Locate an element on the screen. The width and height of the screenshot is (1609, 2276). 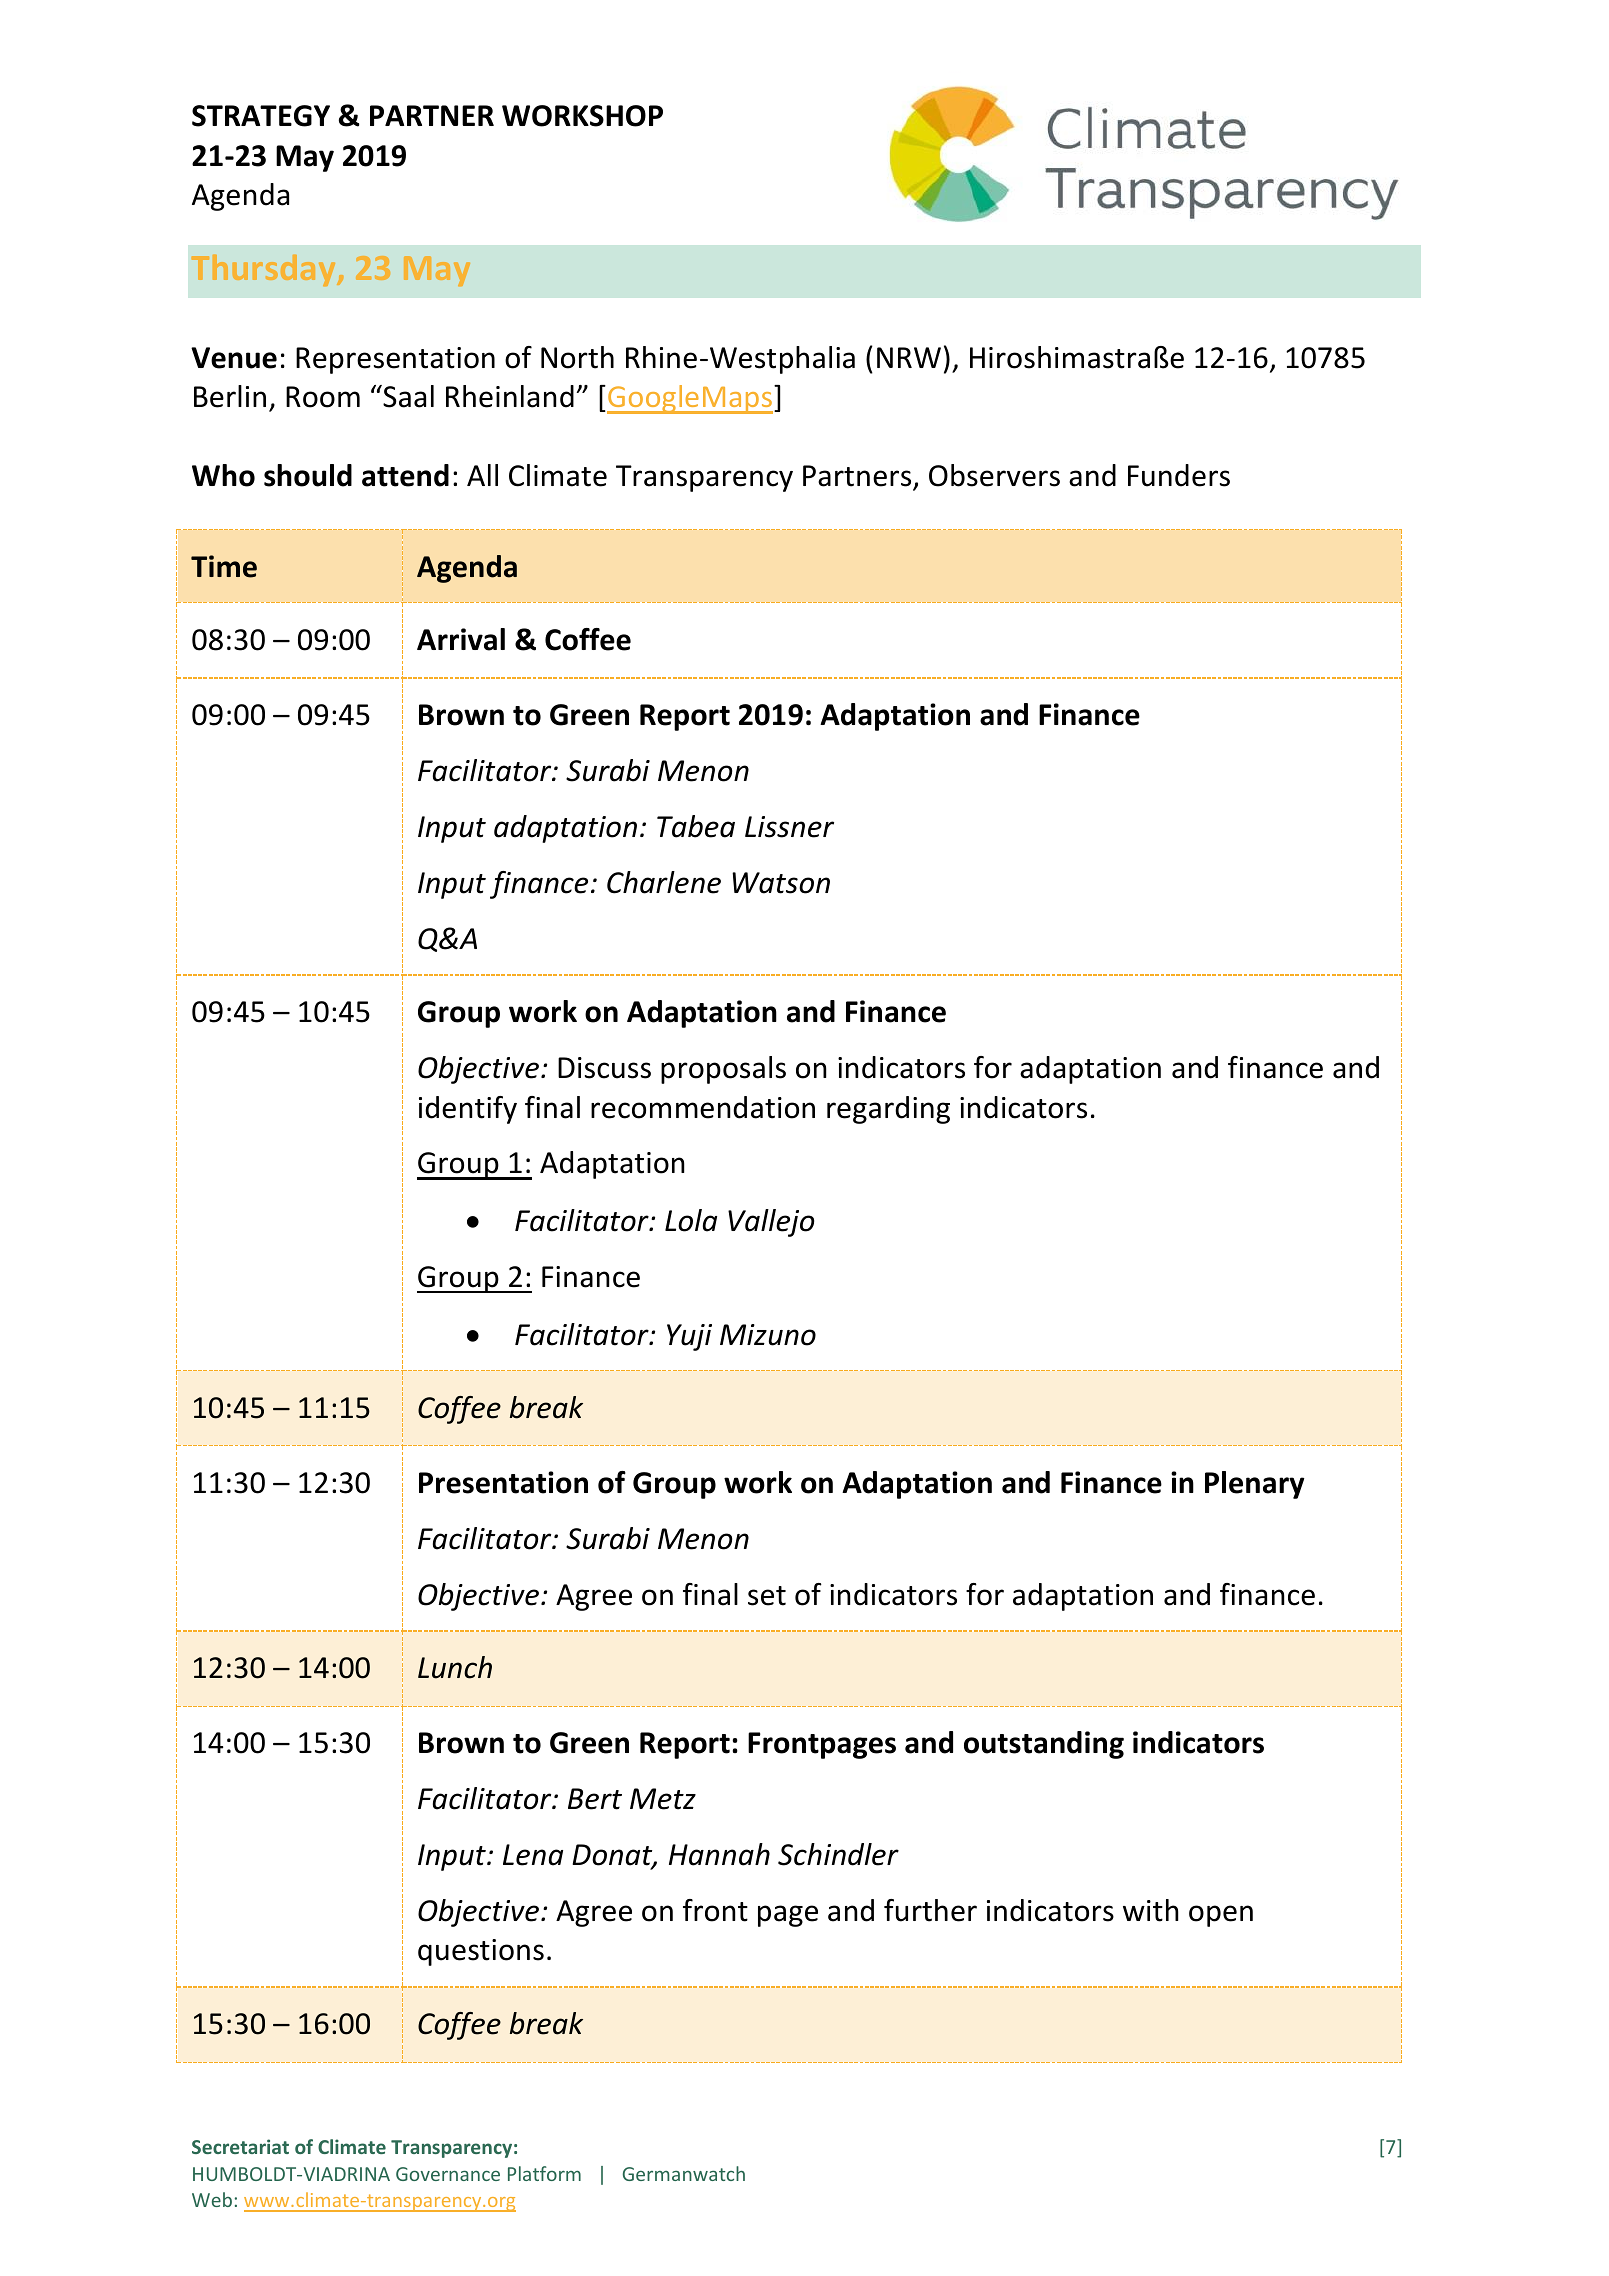
STRATEGY is located at coordinates (261, 116).
